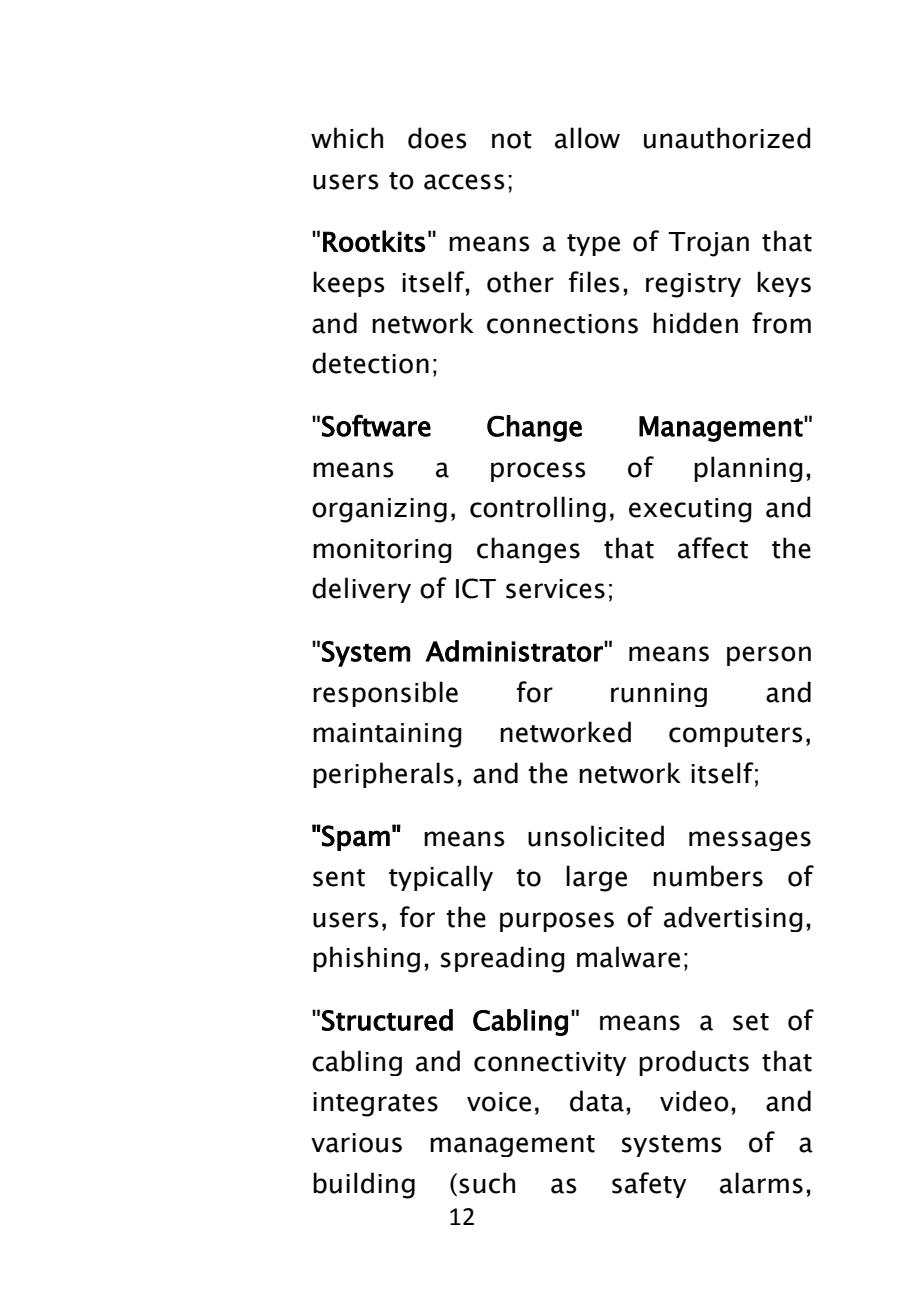 The width and height of the screenshot is (924, 1311). I want to click on data, so click(597, 1101).
